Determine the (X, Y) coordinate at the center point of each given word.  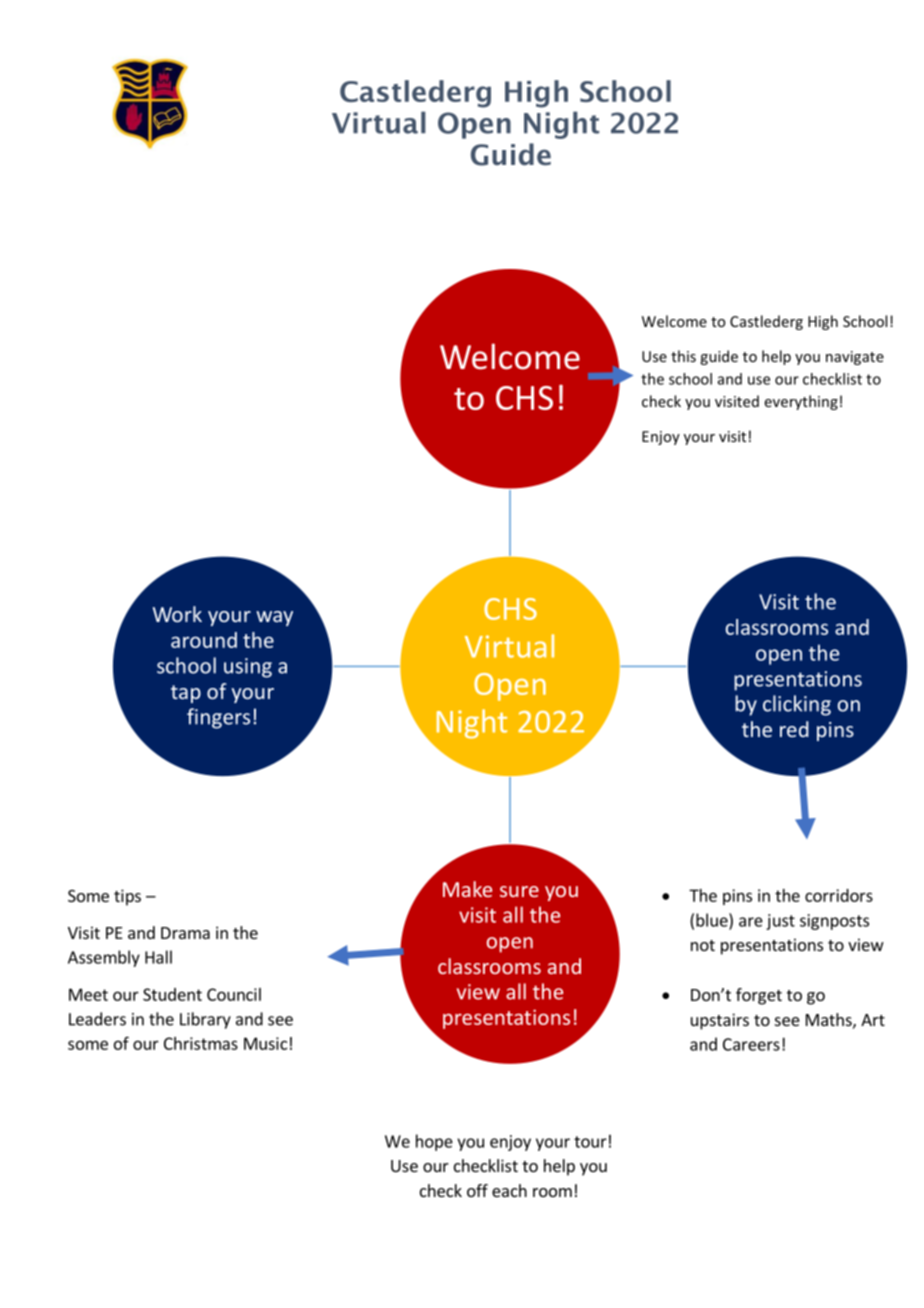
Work (177, 614)
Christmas (201, 1043)
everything (801, 402)
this (683, 356)
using (248, 668)
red (794, 729)
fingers (218, 718)
